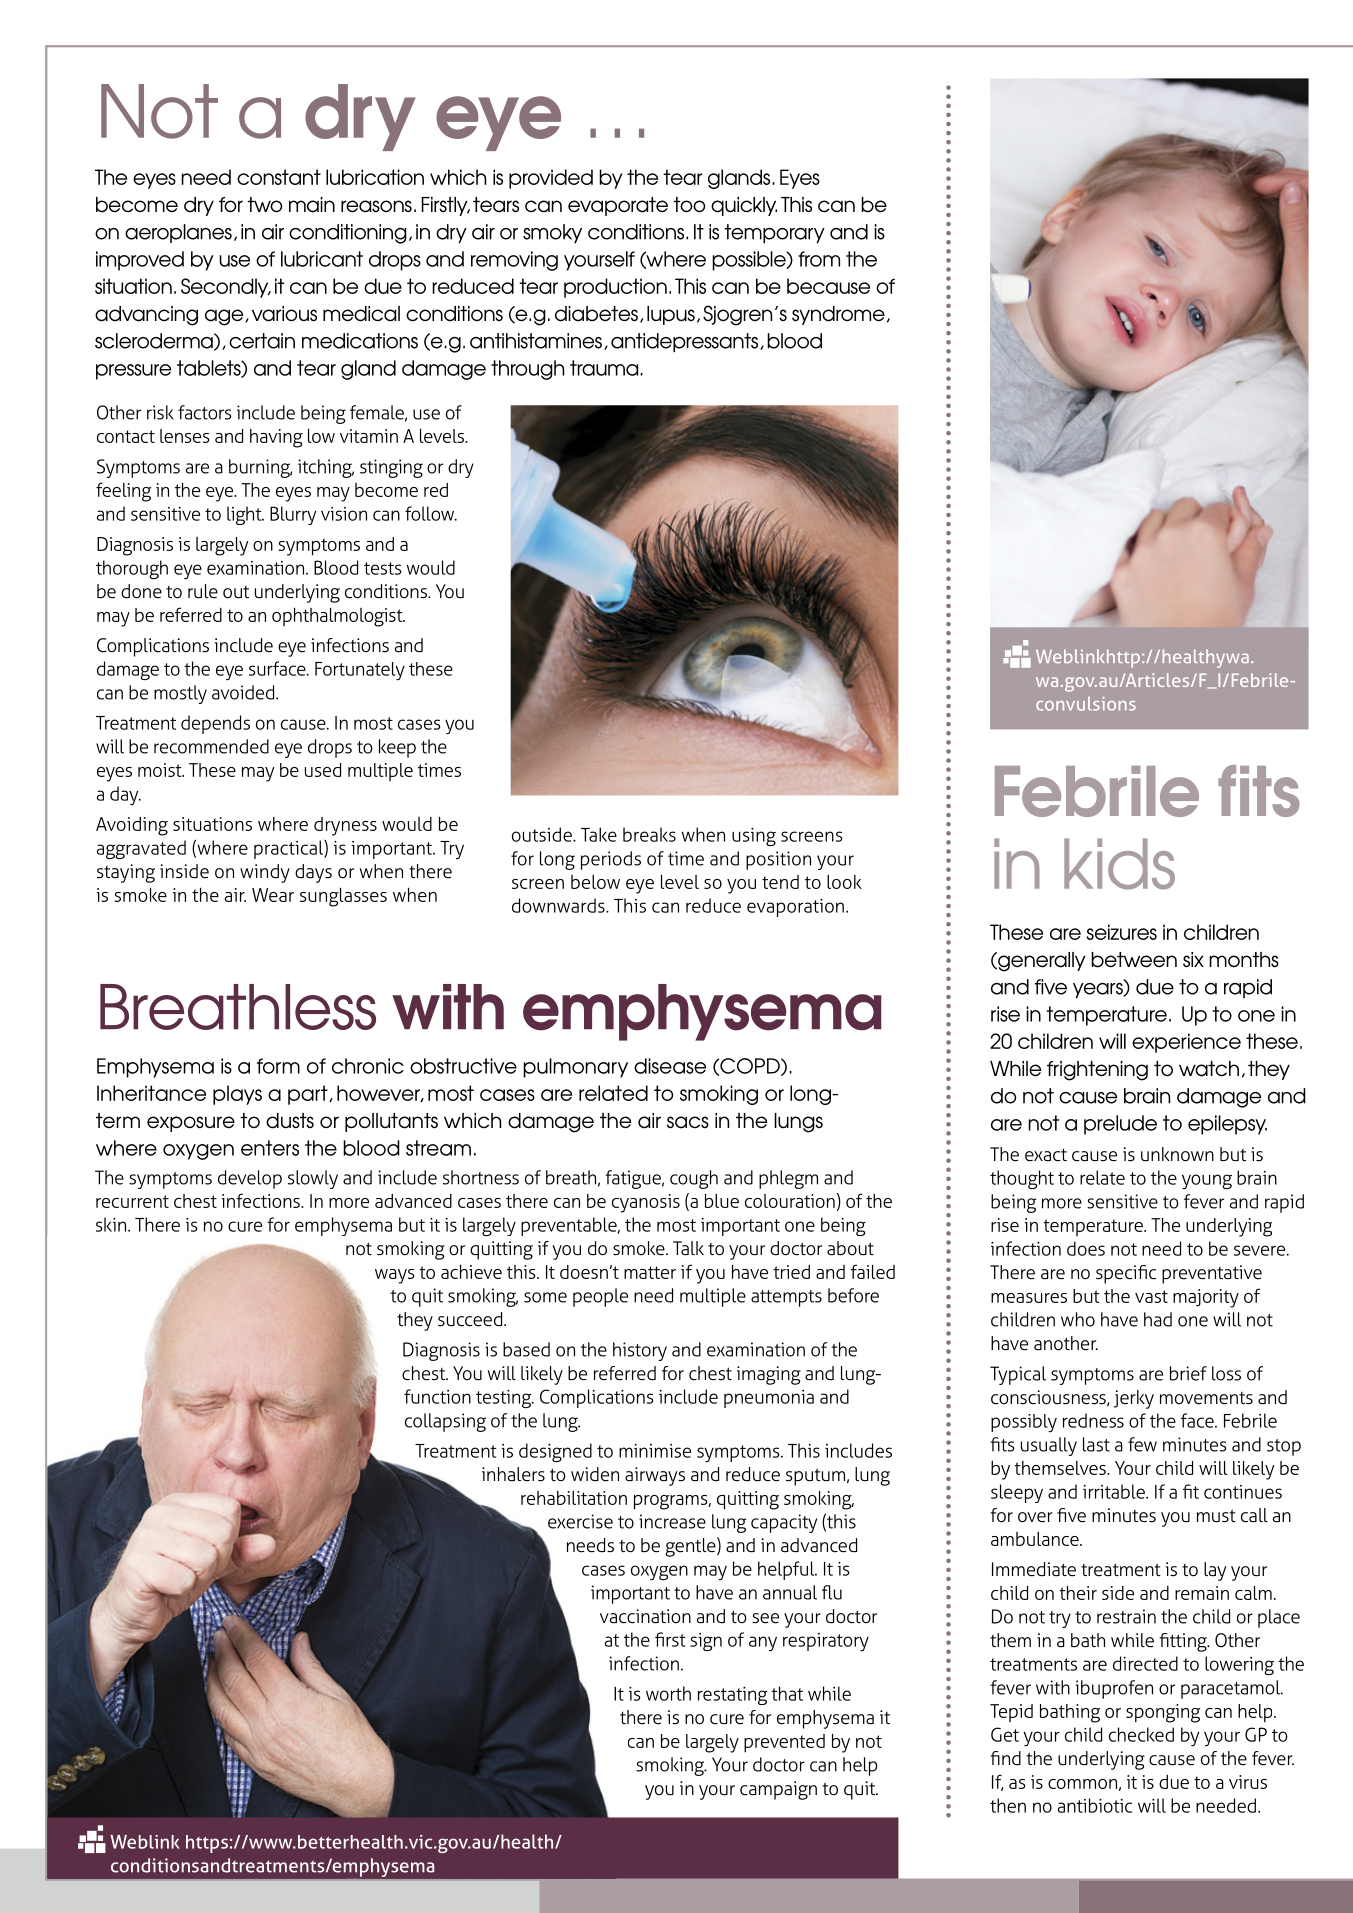  Describe the element at coordinates (819, 259) in the document. I see `from` at that location.
